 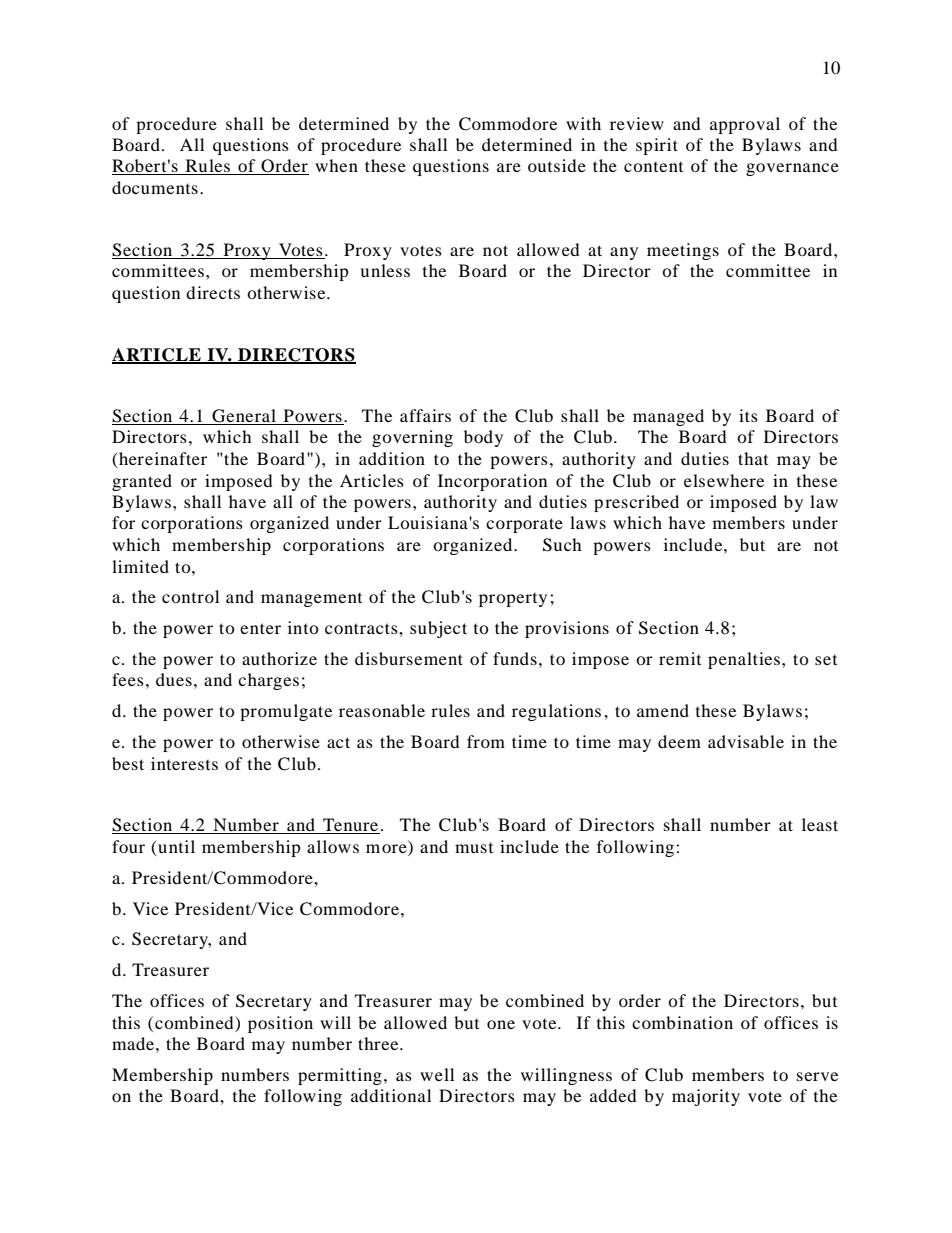 What do you see at coordinates (706, 1097) in the image?
I see `majority` at bounding box center [706, 1097].
